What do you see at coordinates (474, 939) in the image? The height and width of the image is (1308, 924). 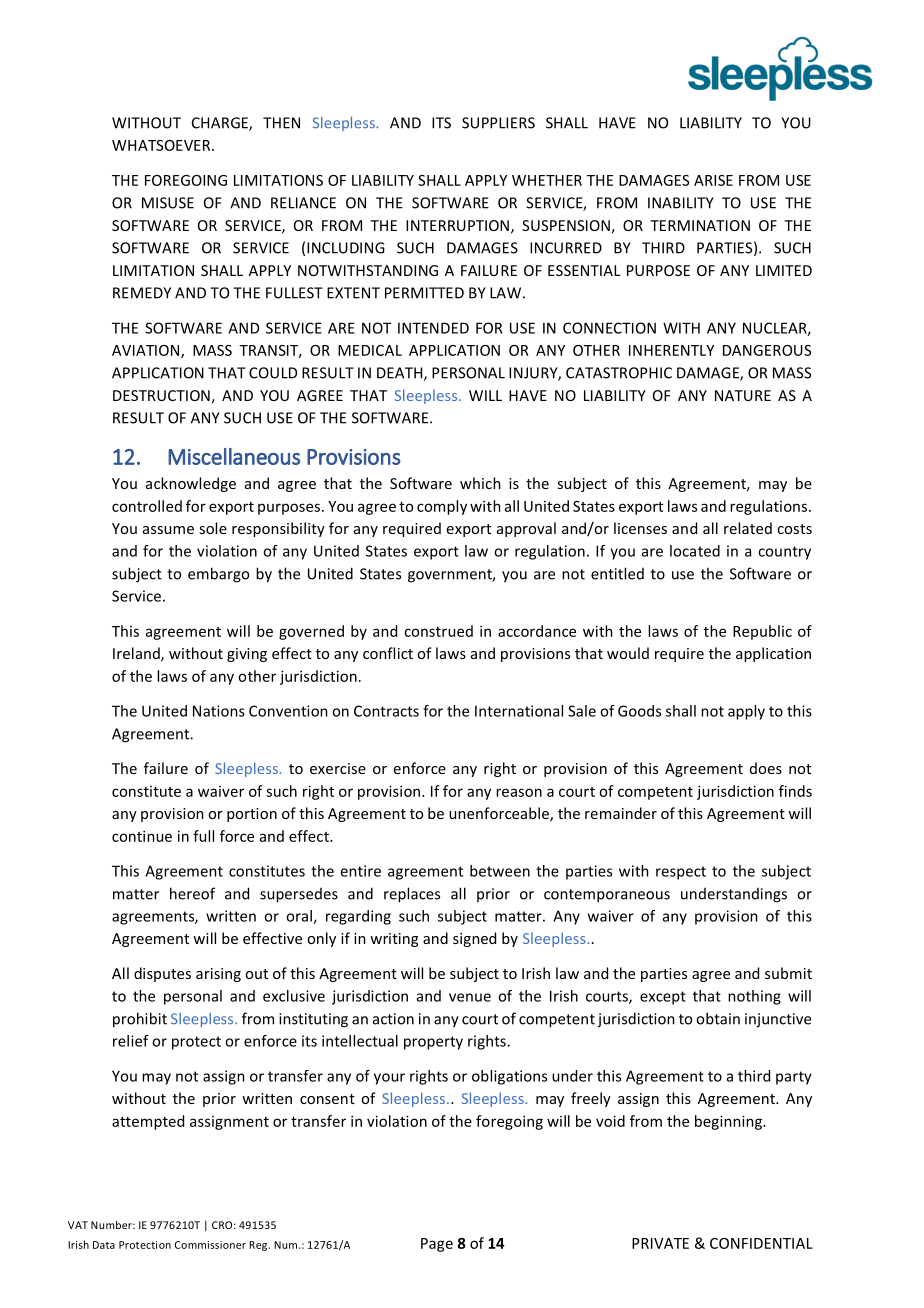 I see `signed` at bounding box center [474, 939].
